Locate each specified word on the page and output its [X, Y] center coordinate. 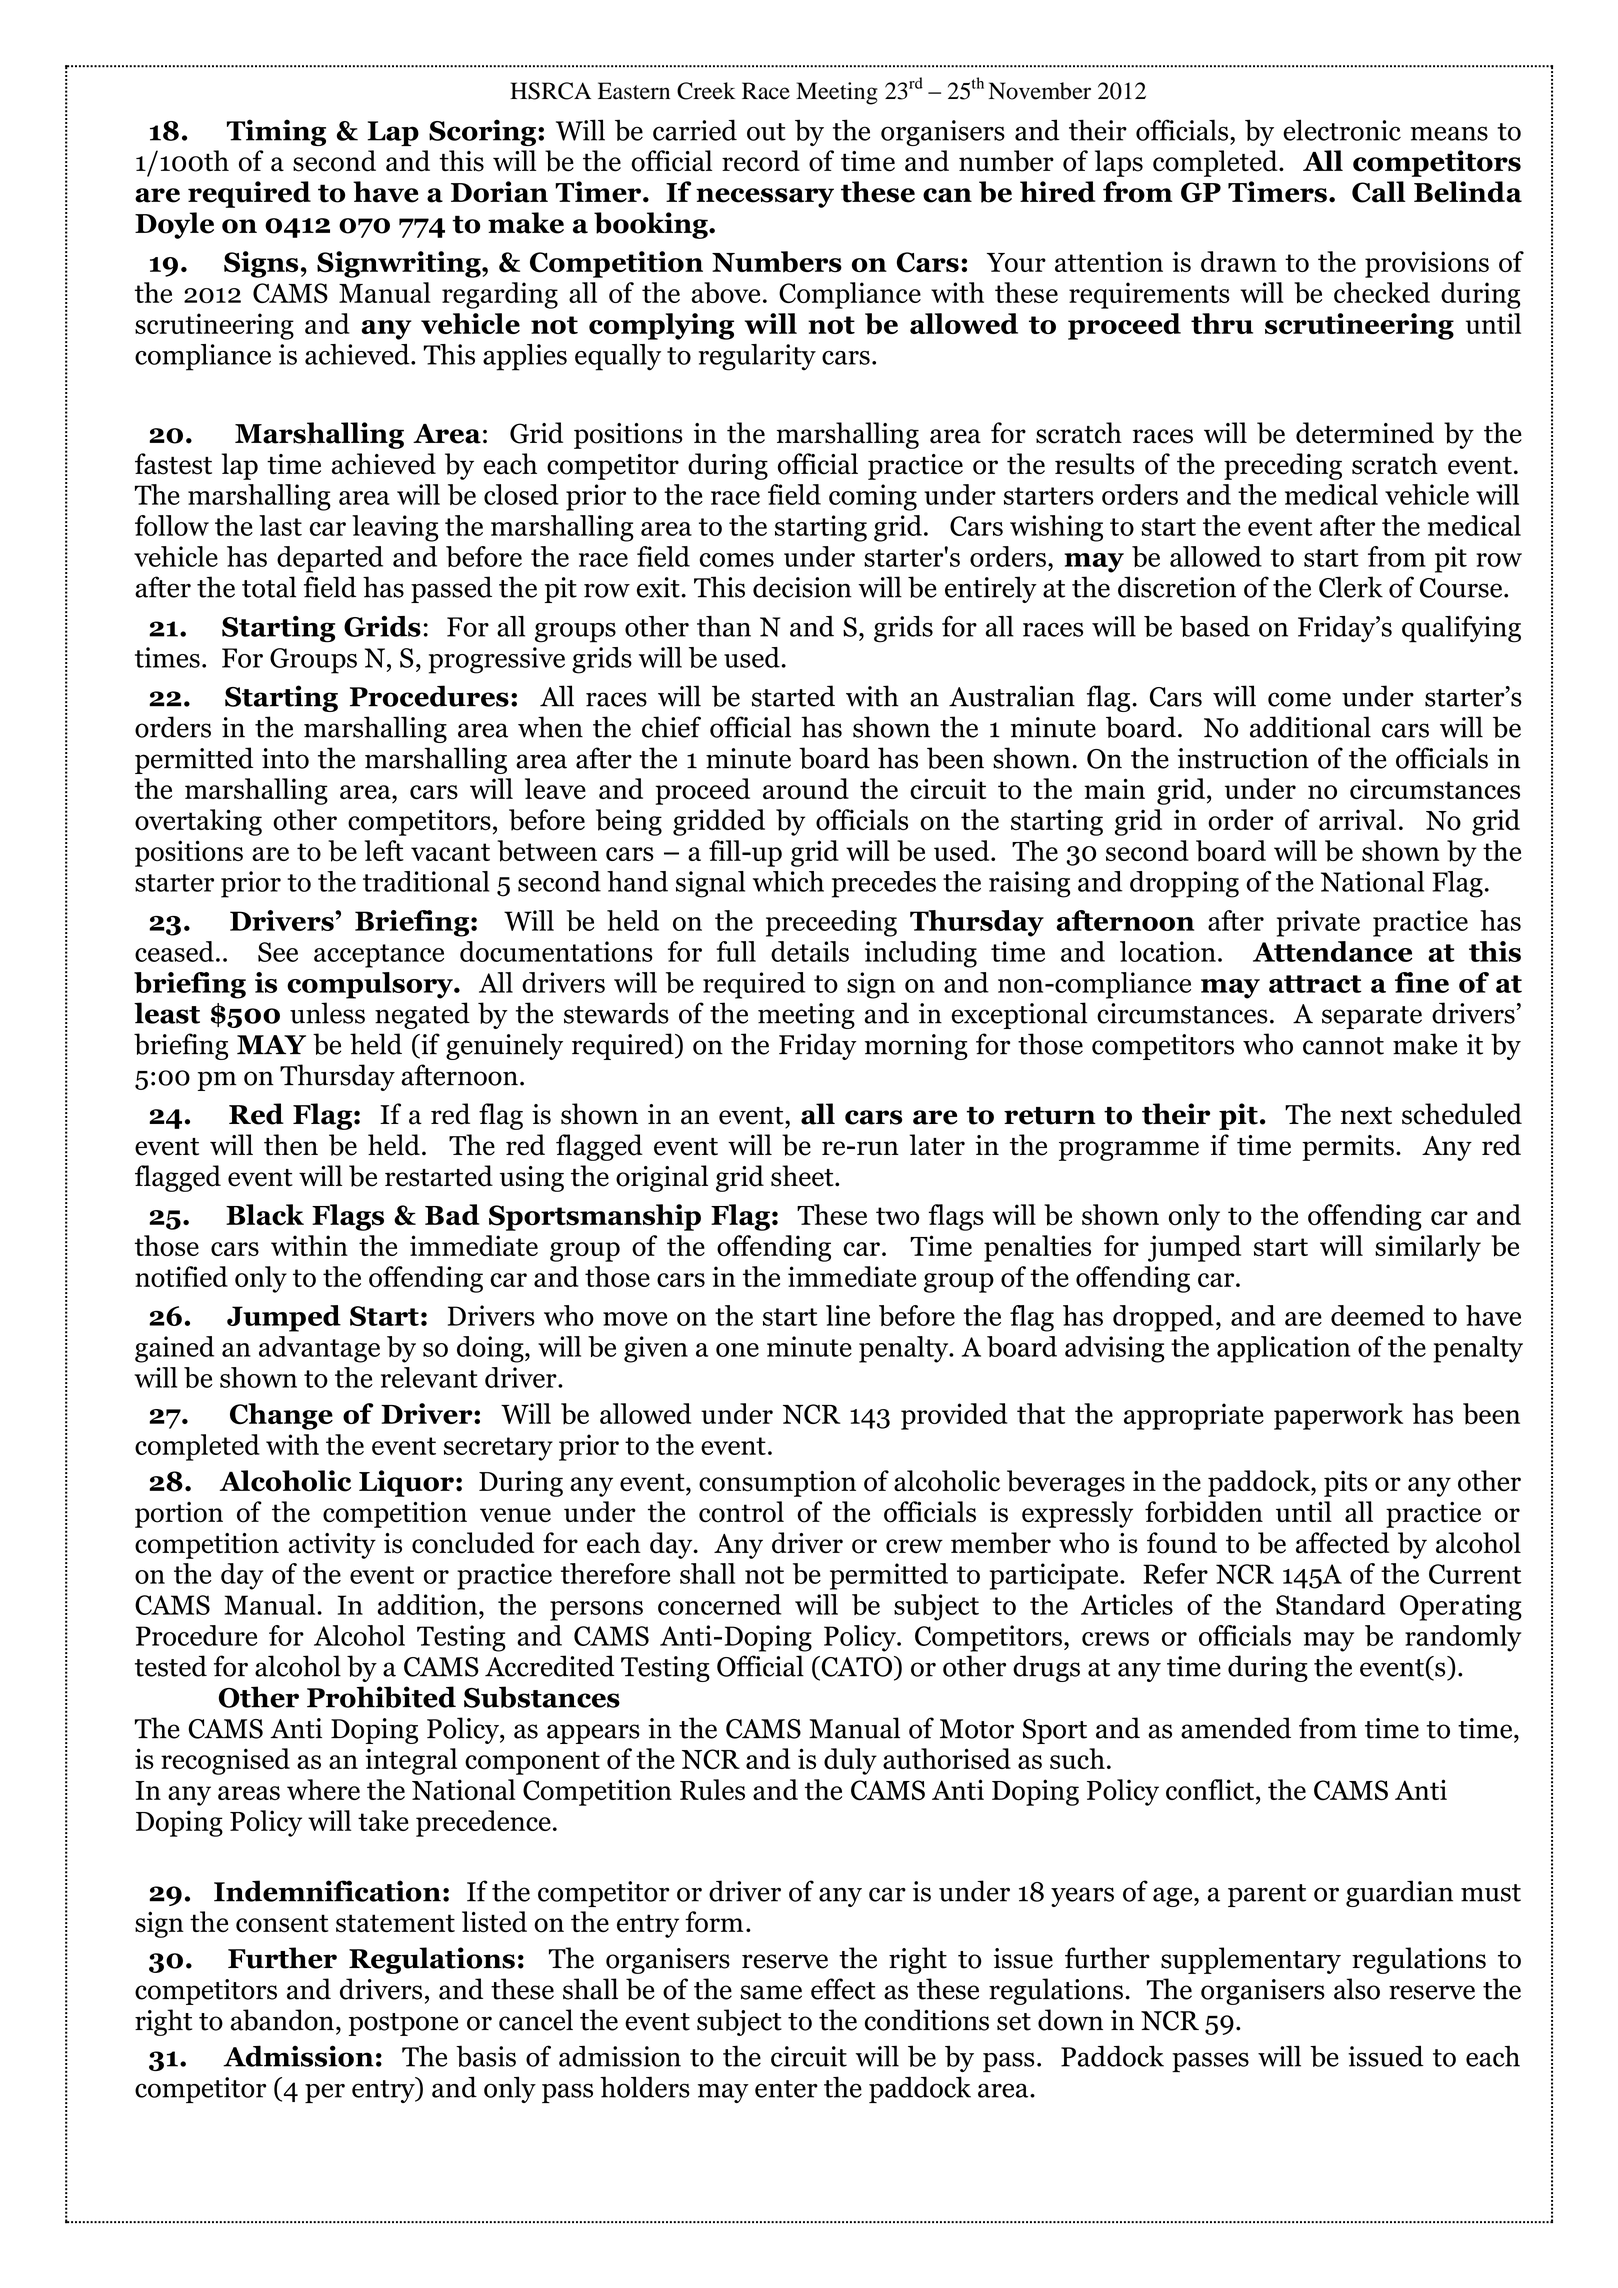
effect [843, 1989]
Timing [276, 132]
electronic [1342, 130]
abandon [282, 2020]
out [766, 132]
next [1366, 1116]
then [291, 1145]
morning [916, 1047]
